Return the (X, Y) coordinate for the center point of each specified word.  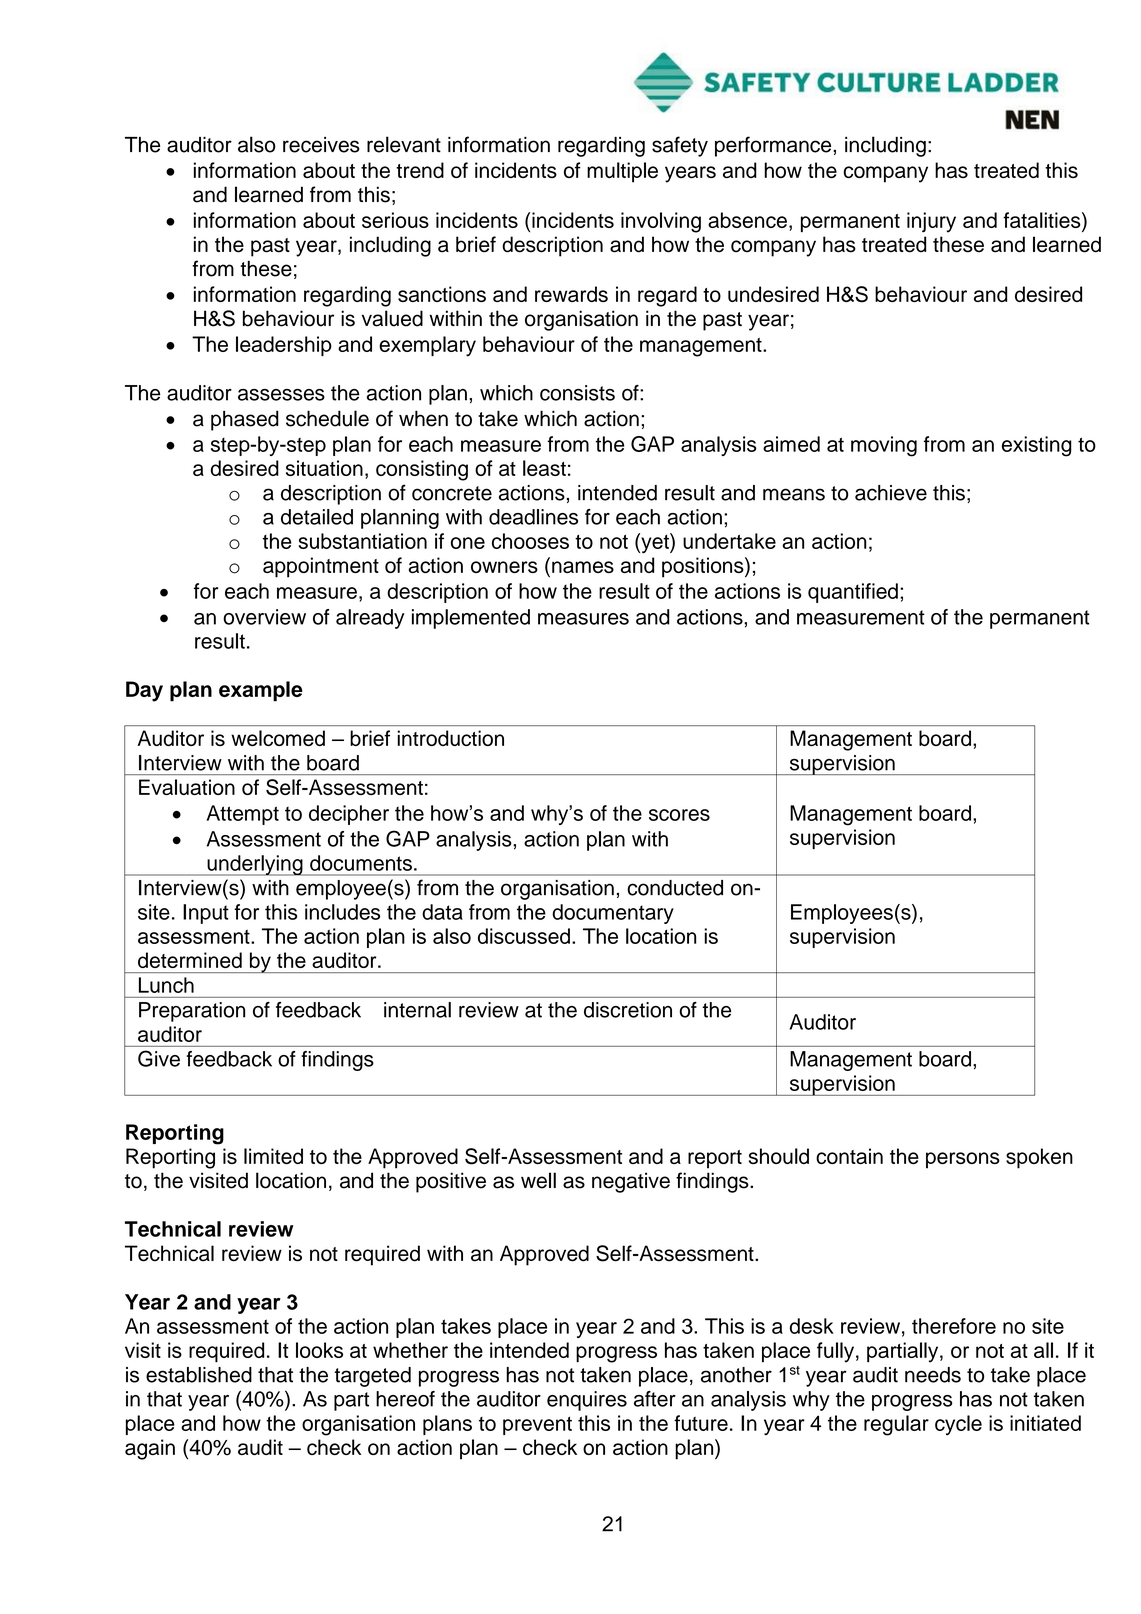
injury (931, 222)
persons (963, 1160)
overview (264, 617)
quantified (853, 593)
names (583, 567)
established (199, 1375)
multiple (622, 172)
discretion (628, 1010)
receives (321, 145)
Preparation (192, 1012)
